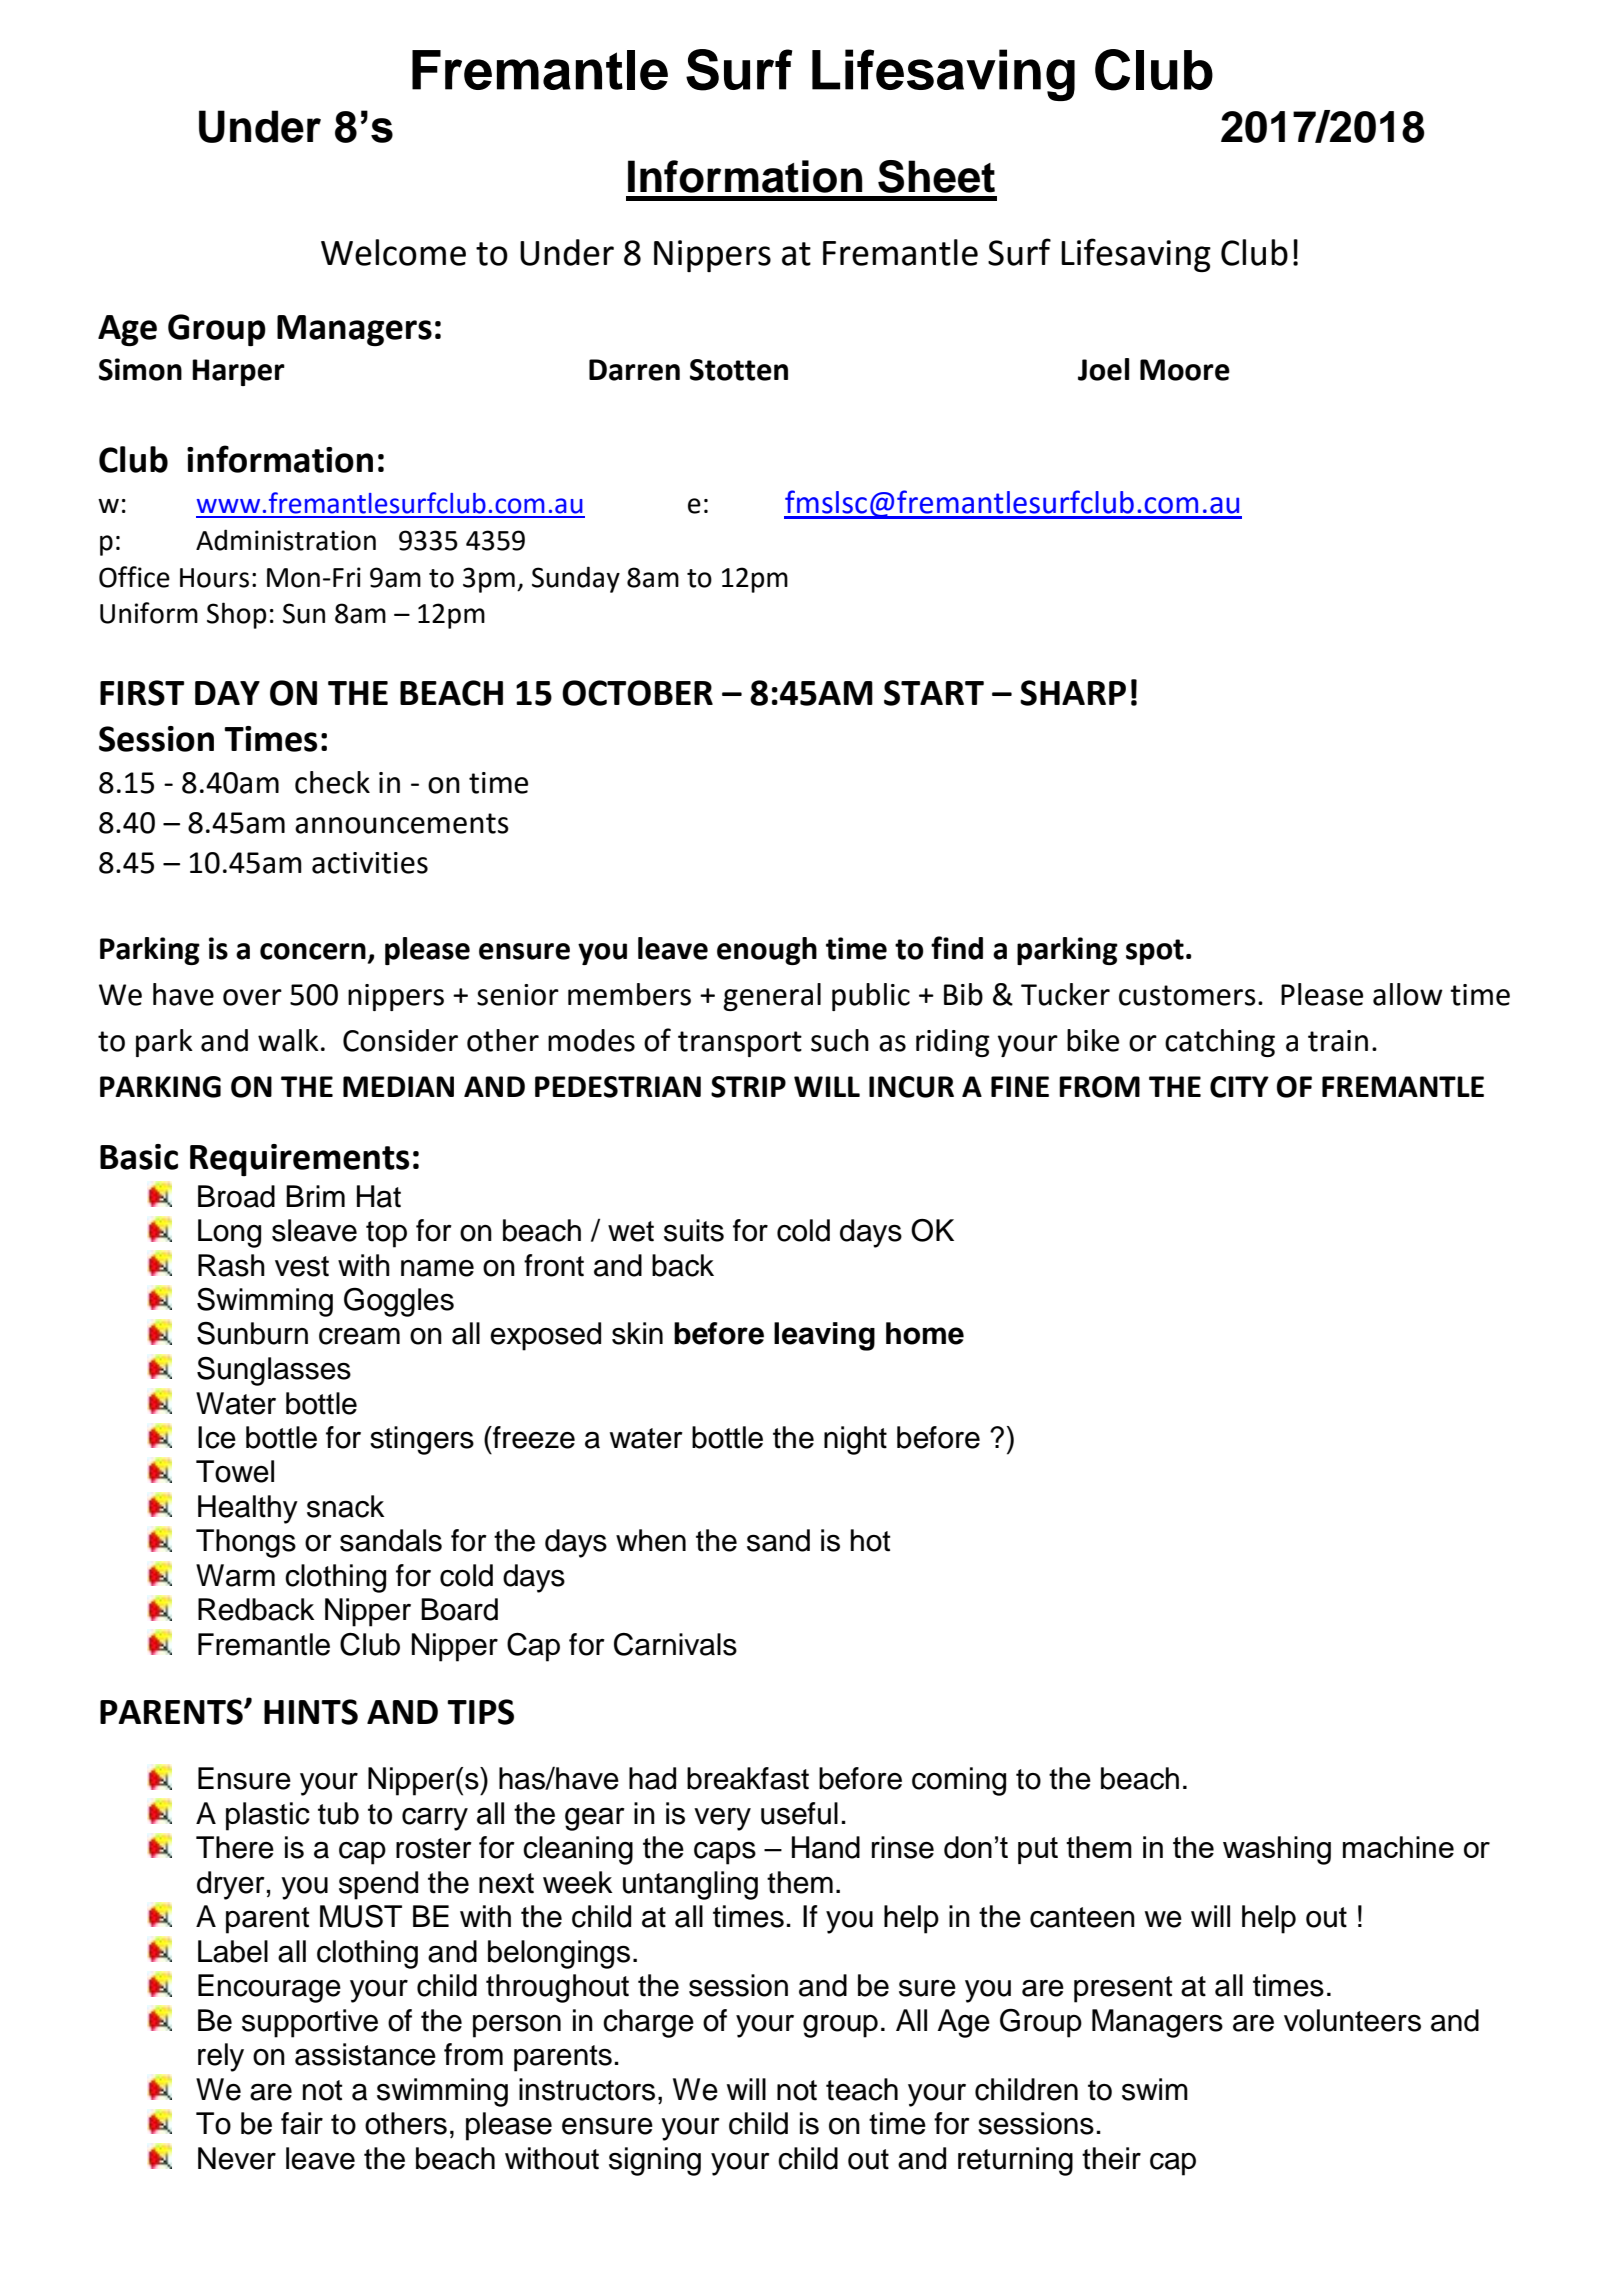 The image size is (1622, 2295). Describe the element at coordinates (302, 2123) in the screenshot. I see `fair` at that location.
